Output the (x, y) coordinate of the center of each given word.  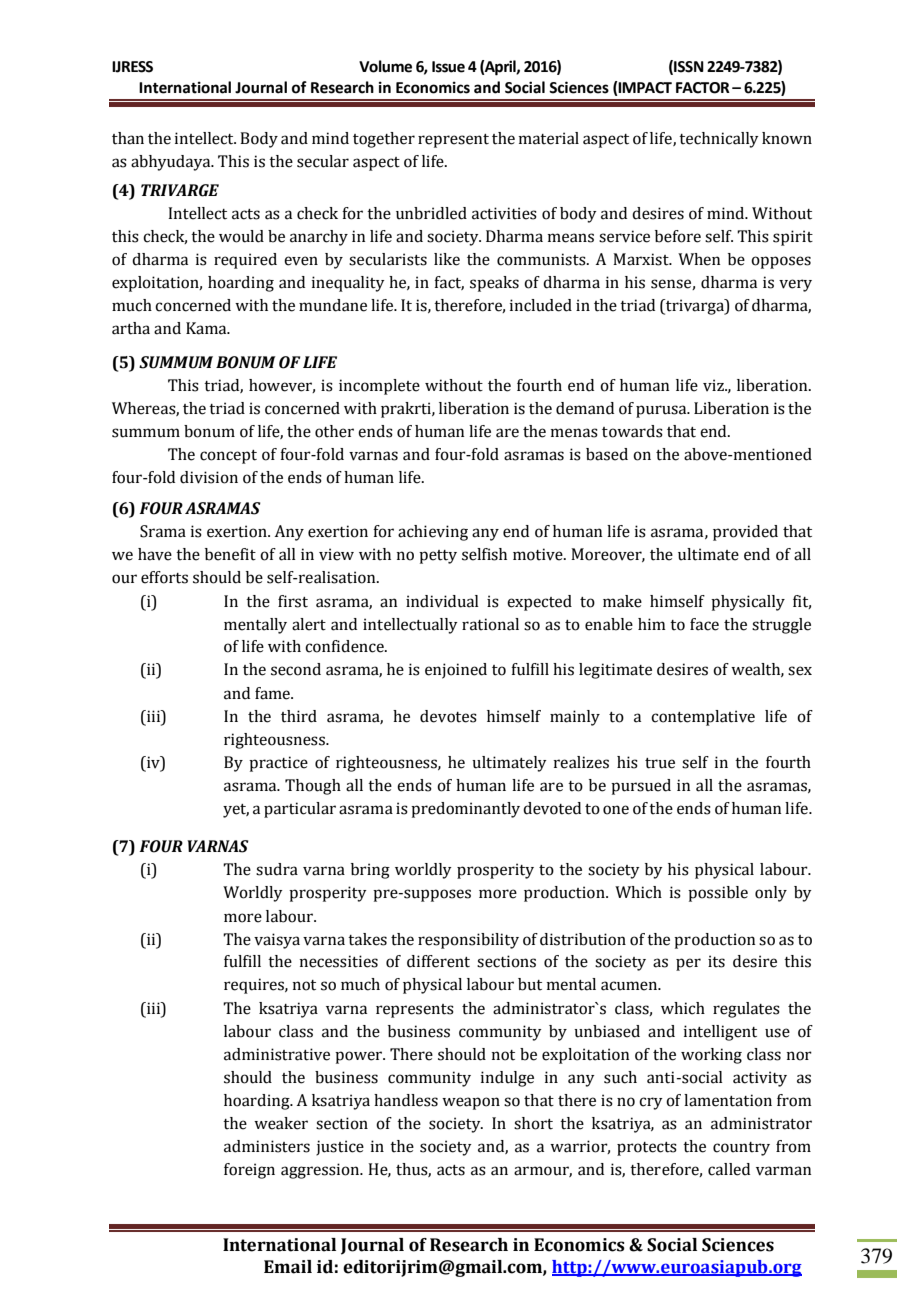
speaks (494, 284)
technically (719, 140)
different (438, 961)
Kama (207, 328)
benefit (230, 554)
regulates (746, 1010)
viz (714, 385)
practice (278, 764)
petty (438, 557)
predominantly (465, 810)
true (660, 763)
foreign (249, 1171)
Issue (448, 67)
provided (745, 533)
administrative (277, 1054)
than (128, 138)
